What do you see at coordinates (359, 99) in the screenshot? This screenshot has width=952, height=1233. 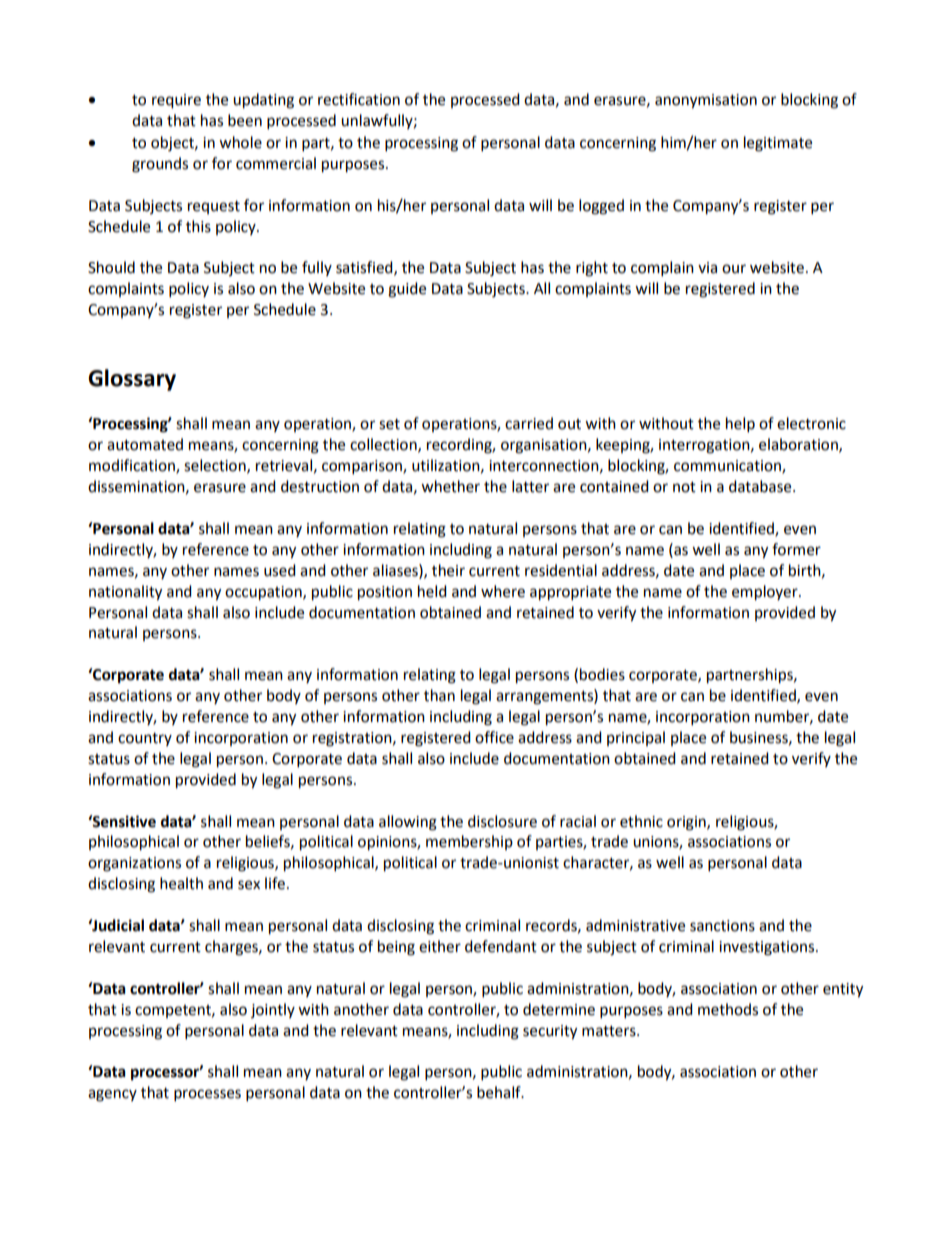 I see `rectification` at bounding box center [359, 99].
